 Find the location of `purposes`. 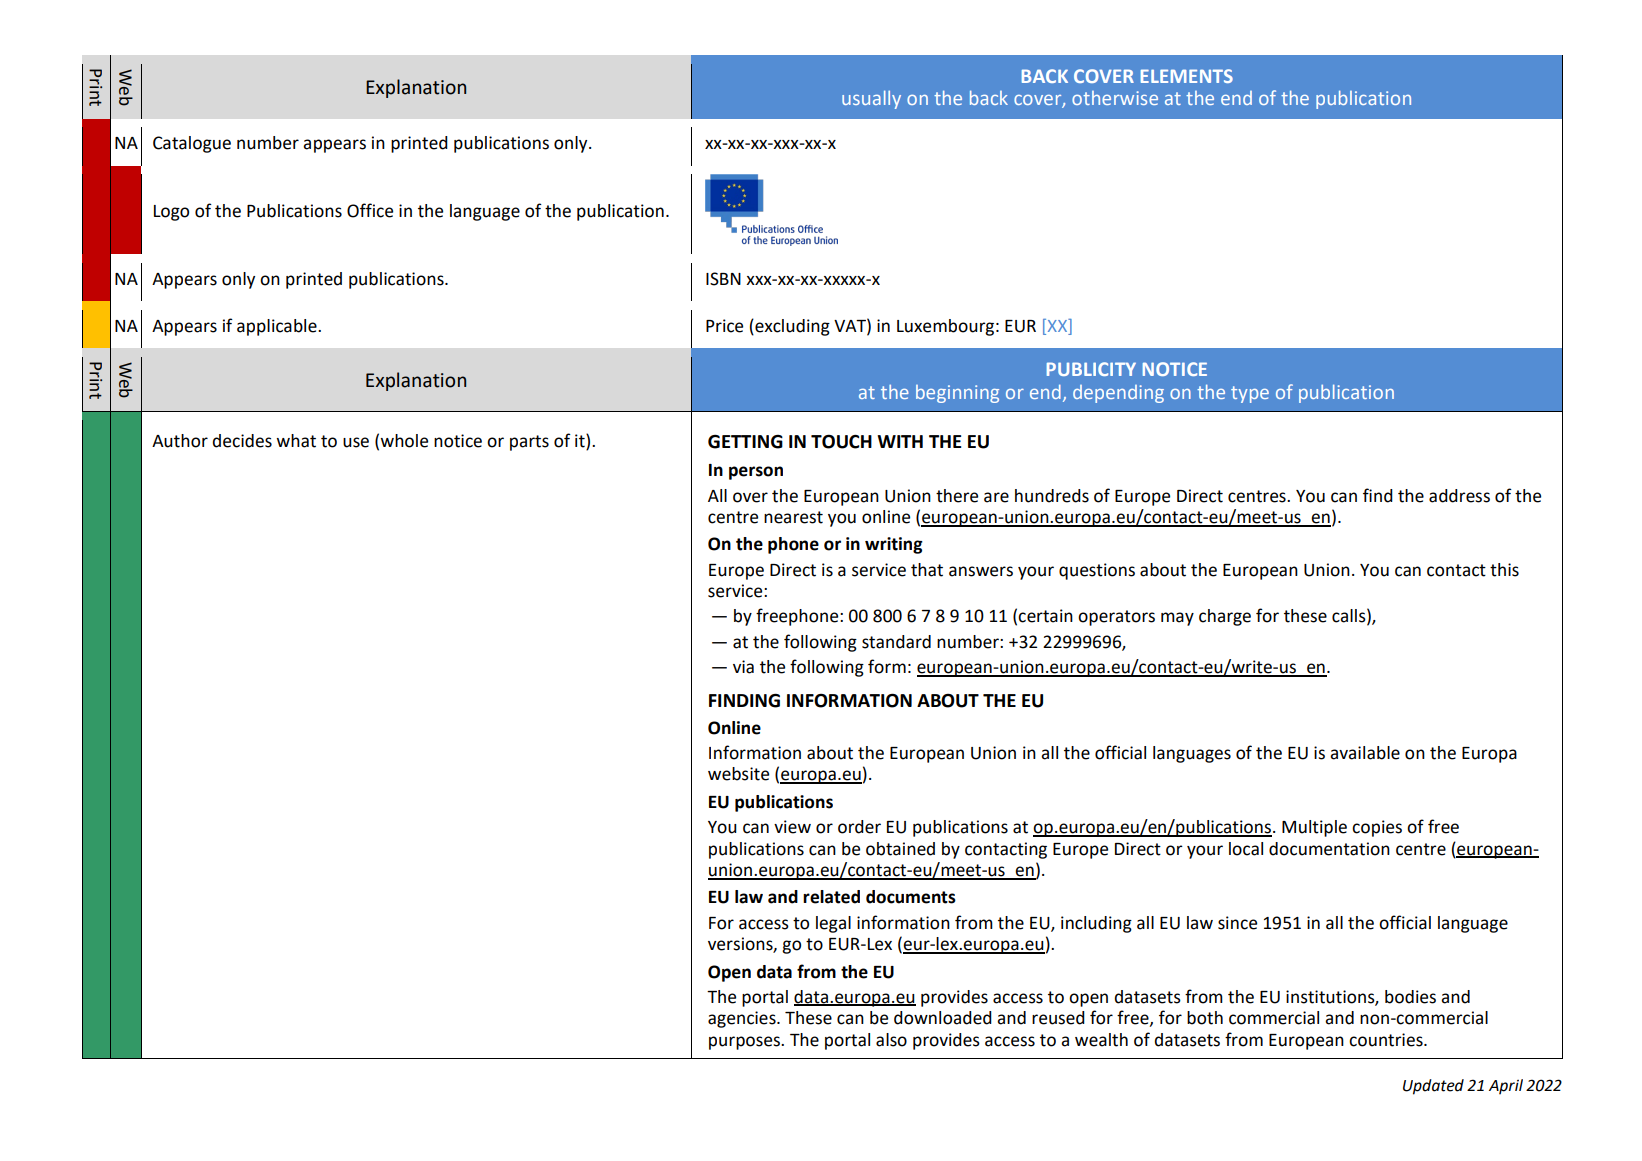

purposes is located at coordinates (745, 1043).
